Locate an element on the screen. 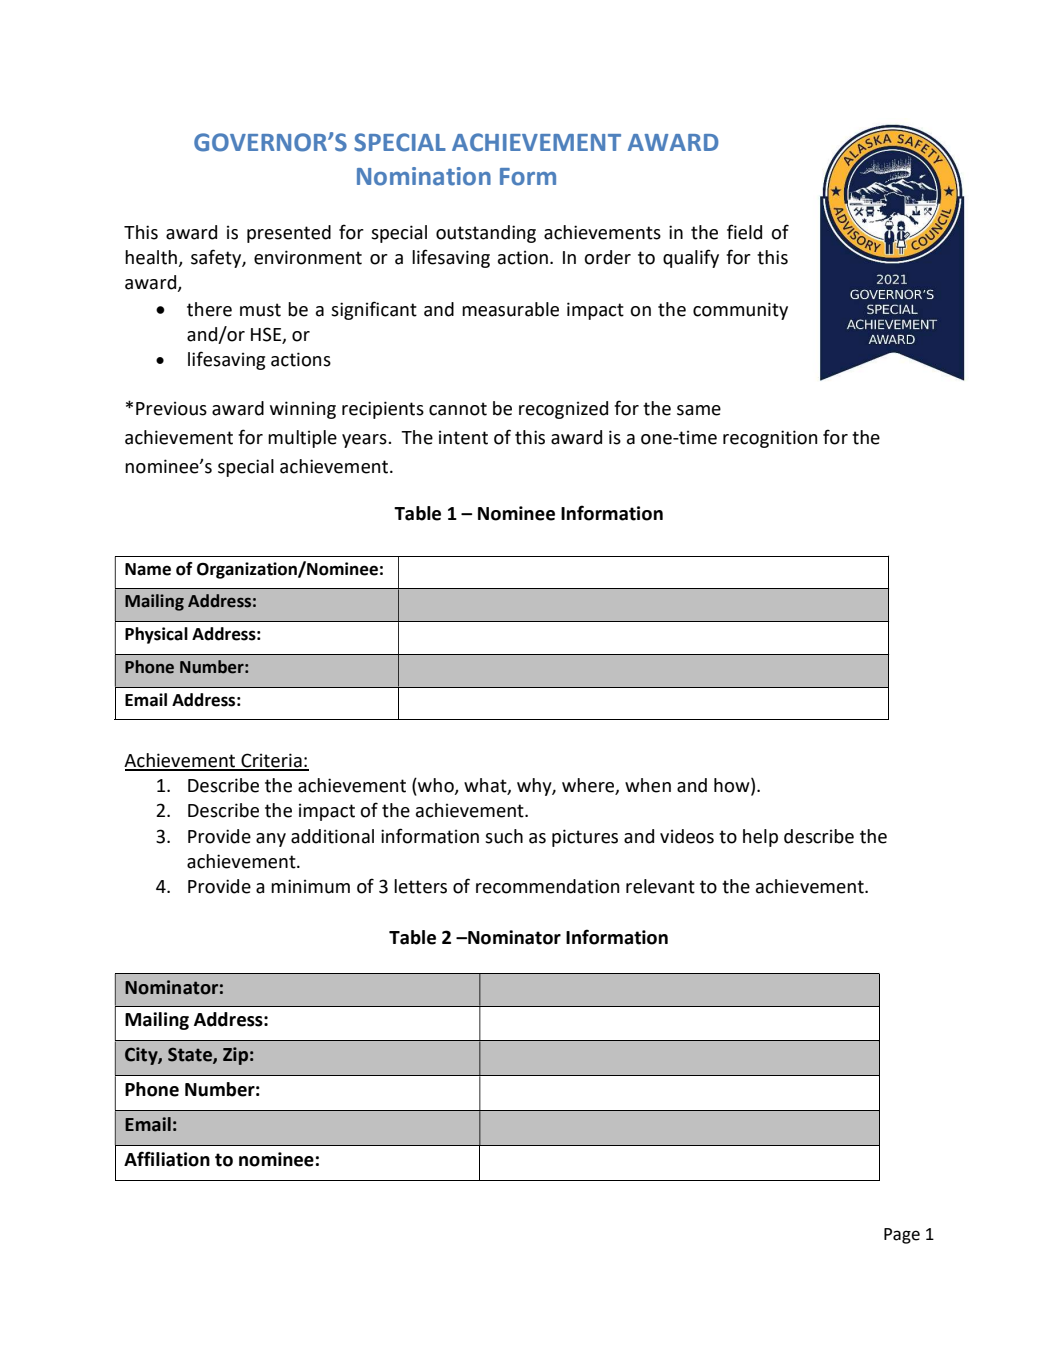 The height and width of the screenshot is (1370, 1059). relevant is located at coordinates (660, 886).
